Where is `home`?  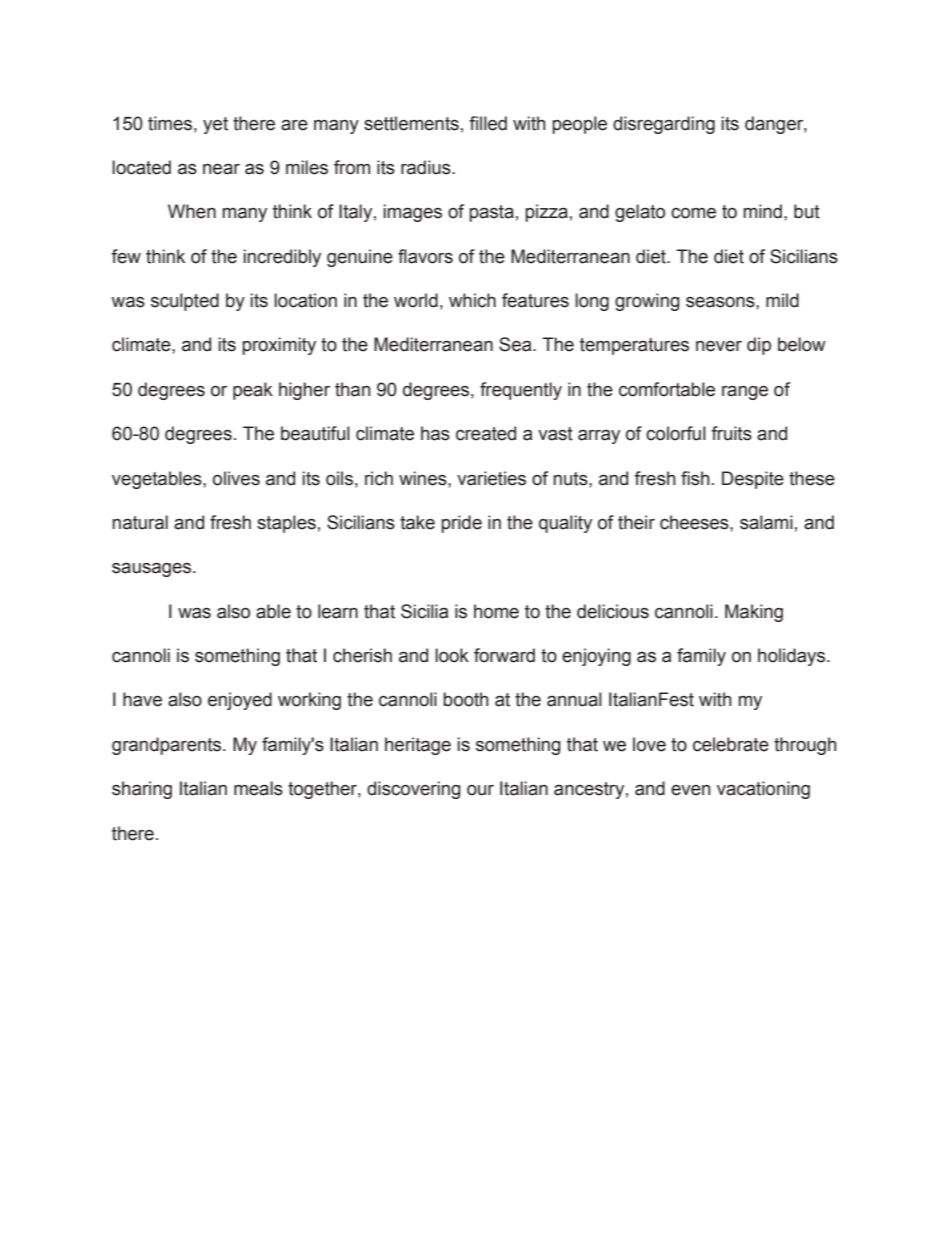 home is located at coordinates (496, 611).
